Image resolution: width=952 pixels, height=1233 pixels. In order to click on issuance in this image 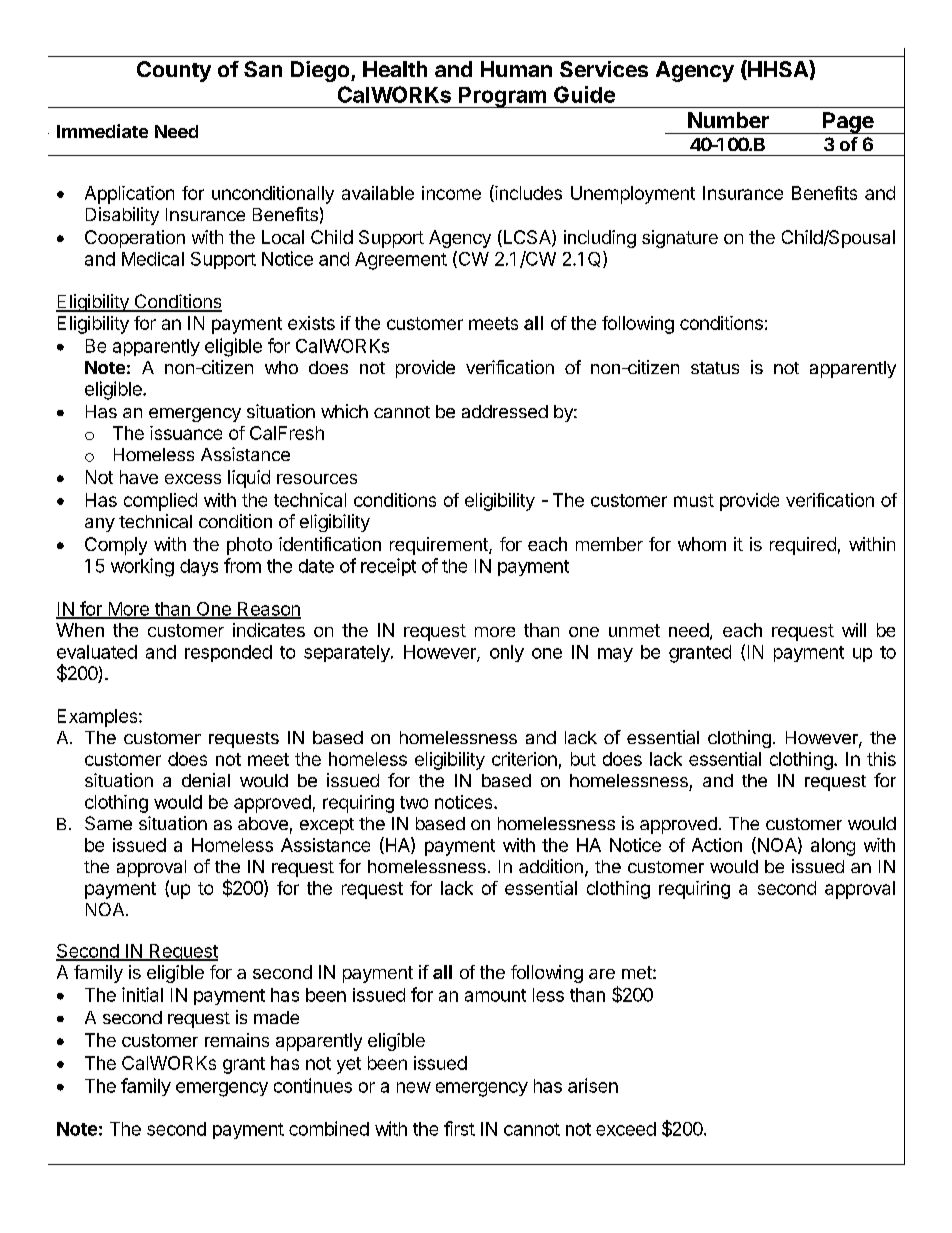, I will do `click(186, 433)`.
